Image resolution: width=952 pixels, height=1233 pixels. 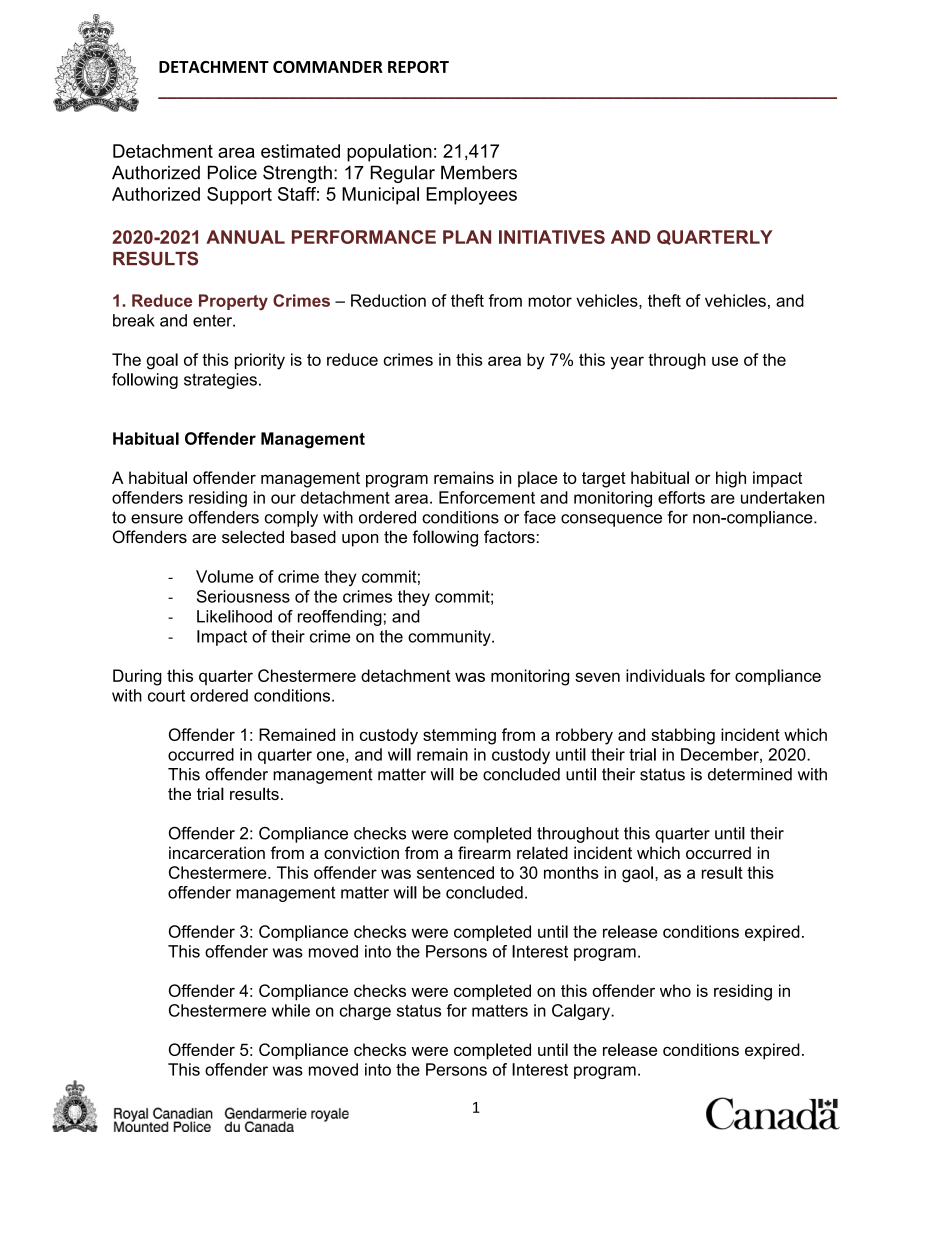 What do you see at coordinates (418, 67) in the screenshot?
I see `REPORT` at bounding box center [418, 67].
